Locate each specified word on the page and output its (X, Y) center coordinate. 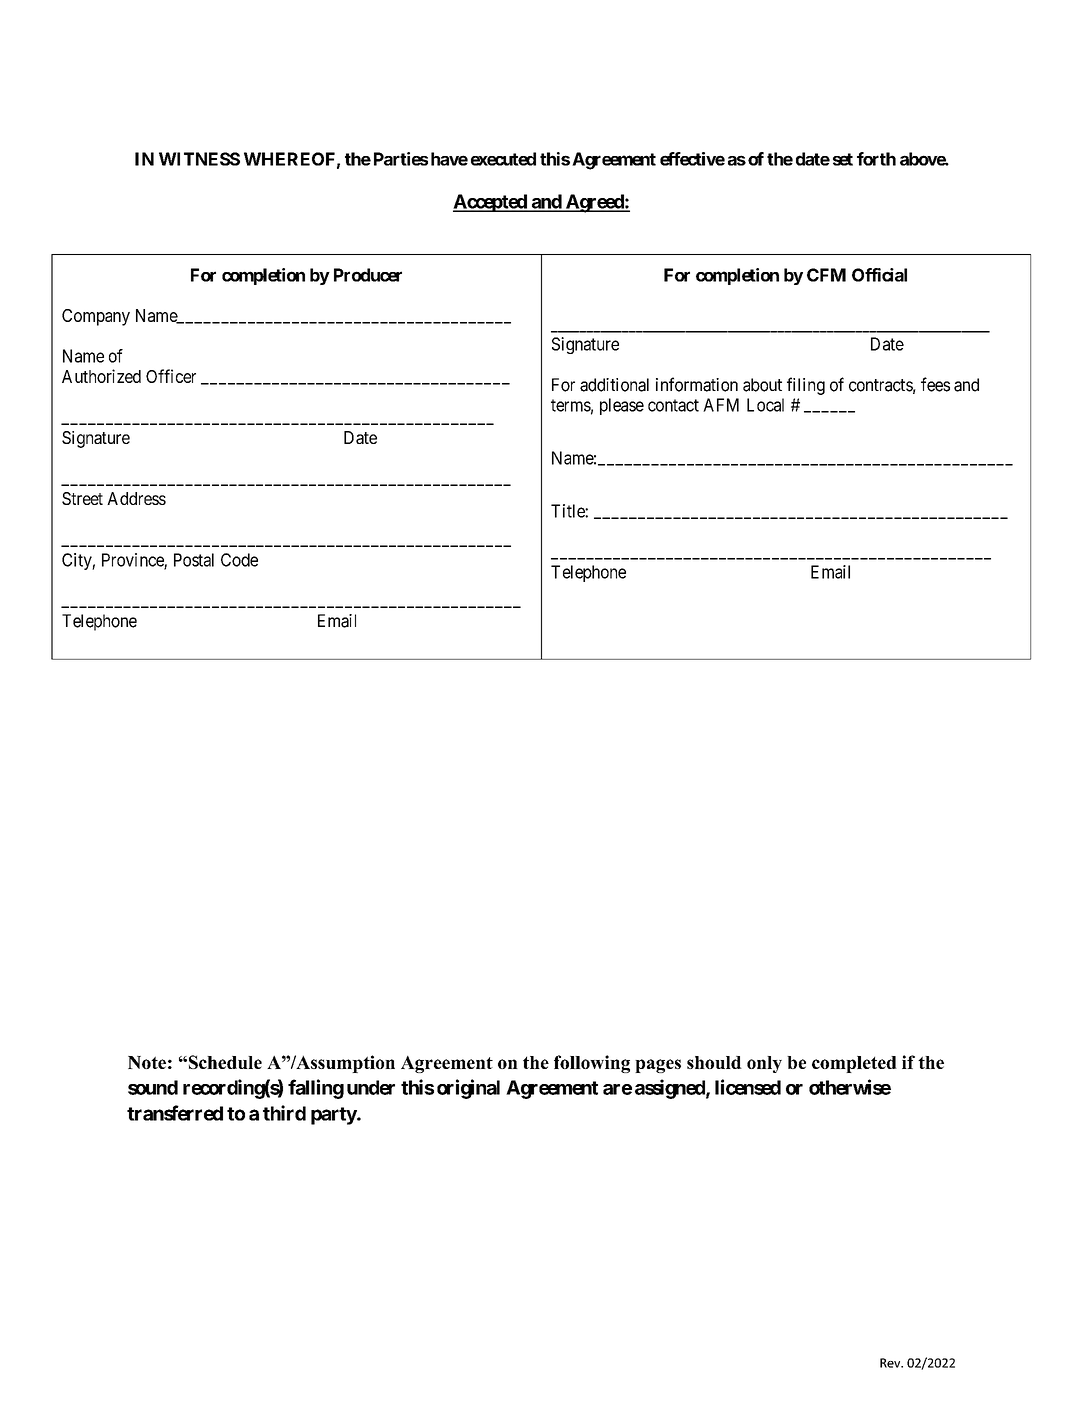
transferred (175, 1113)
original (468, 1089)
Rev (891, 1363)
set (843, 159)
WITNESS (199, 159)
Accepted (491, 203)
